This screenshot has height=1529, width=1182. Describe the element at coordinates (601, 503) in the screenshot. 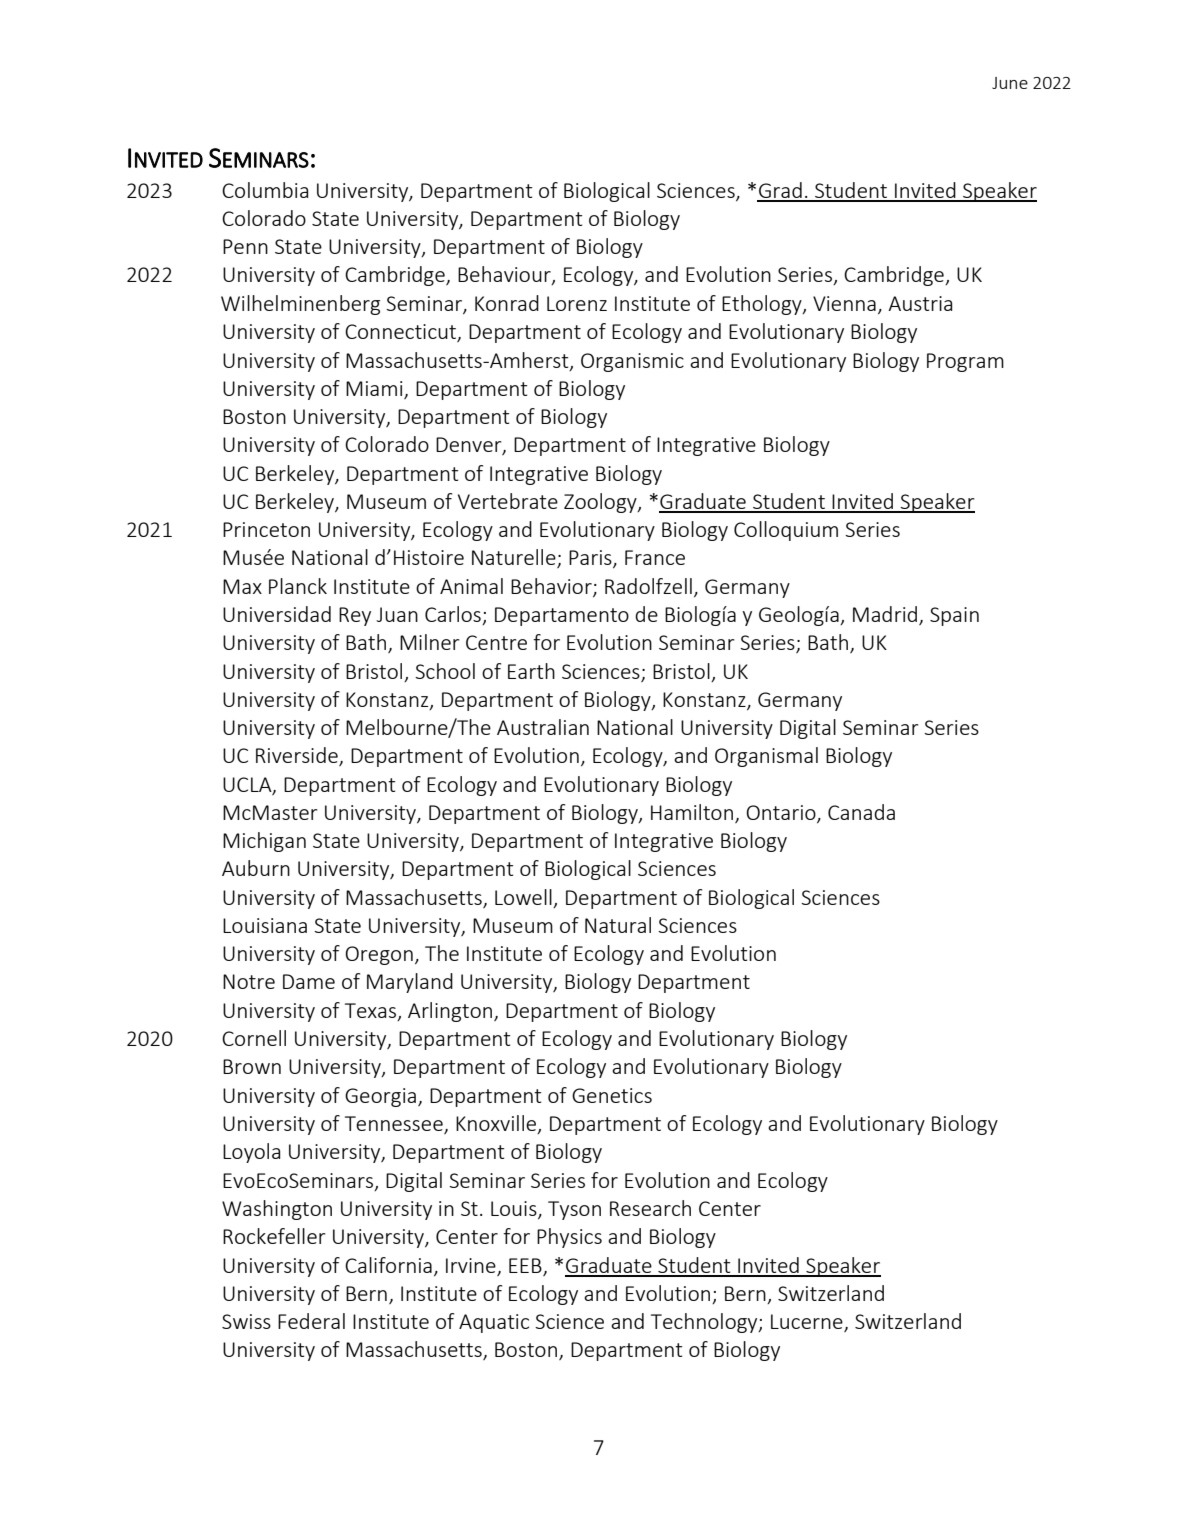

I see `Zoology` at that location.
